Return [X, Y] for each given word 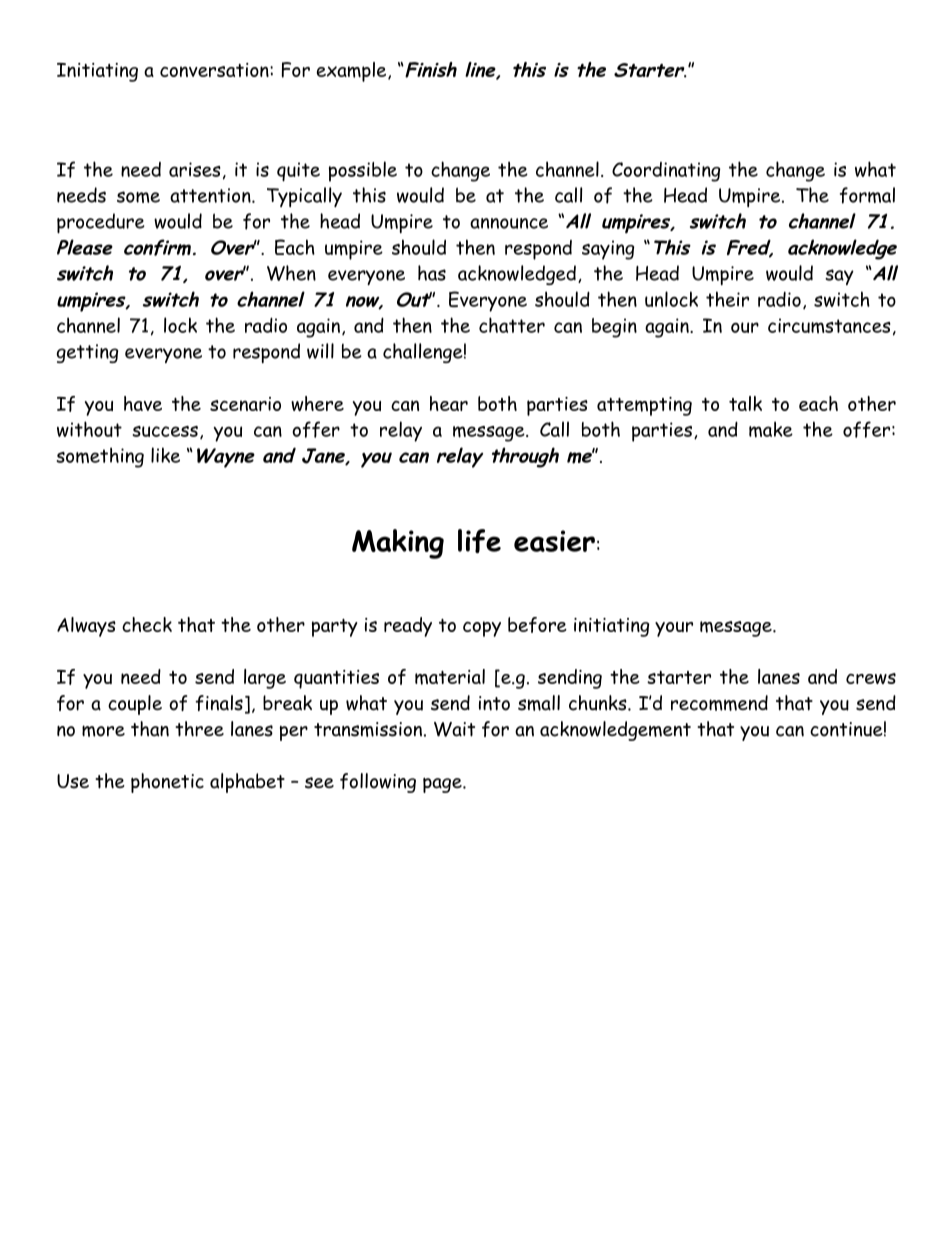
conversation [215, 70]
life [479, 541]
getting [87, 353]
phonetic [167, 783]
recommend [719, 703]
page [443, 785]
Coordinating [666, 172]
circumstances [829, 325]
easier [554, 541]
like [165, 455]
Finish [430, 70]
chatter [512, 325]
